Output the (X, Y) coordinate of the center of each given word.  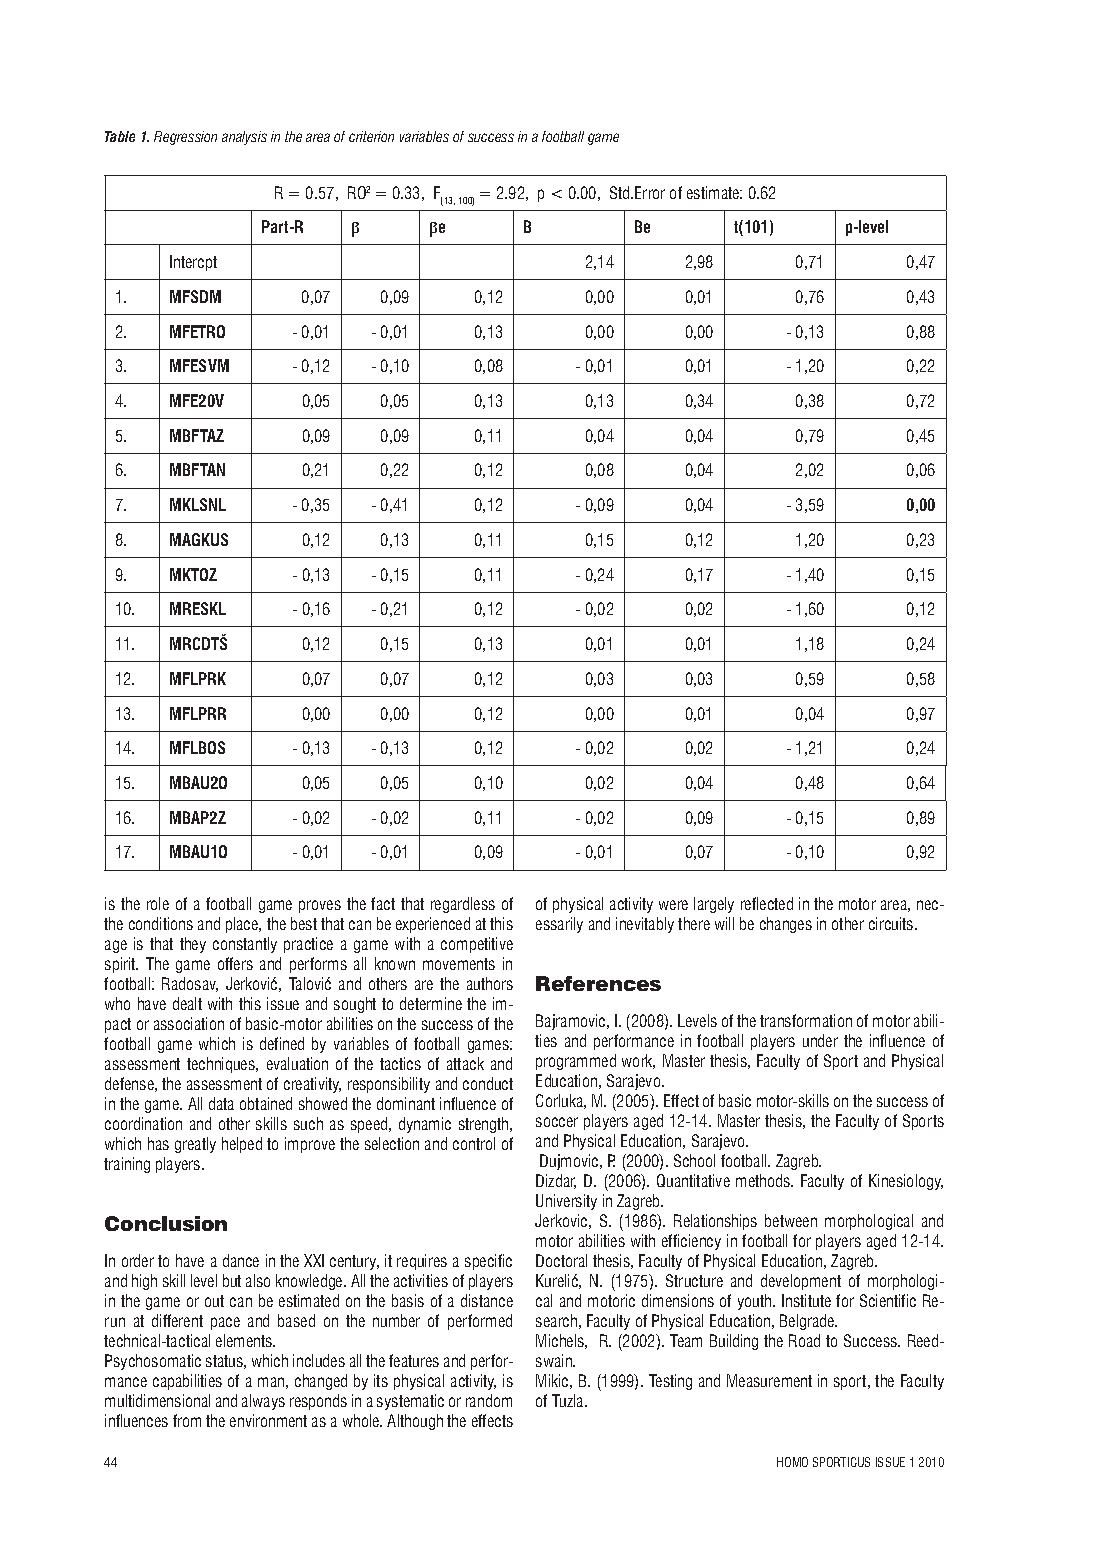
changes (786, 925)
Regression (185, 138)
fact (383, 903)
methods (764, 1180)
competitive (477, 945)
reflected (767, 903)
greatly (195, 1145)
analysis (244, 138)
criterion (371, 136)
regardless (463, 905)
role (158, 903)
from (187, 1420)
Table (120, 136)
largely (714, 905)
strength (485, 1125)
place (243, 925)
